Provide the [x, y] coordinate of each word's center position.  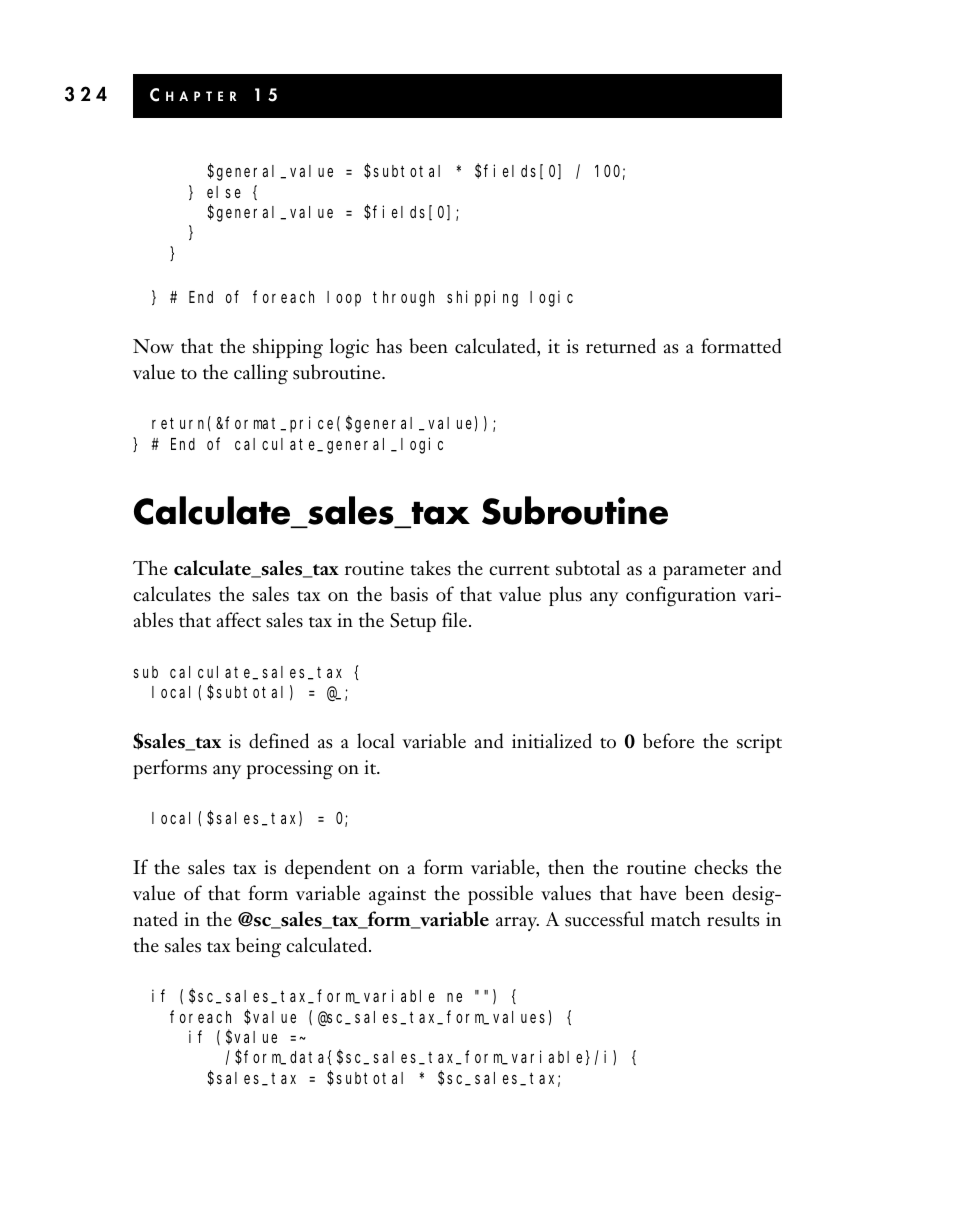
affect [239, 620]
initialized [552, 741]
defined [279, 741]
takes [430, 568]
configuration [681, 596]
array [517, 924]
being [258, 947]
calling [261, 374]
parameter [704, 572]
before [668, 741]
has [389, 346]
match [676, 919]
